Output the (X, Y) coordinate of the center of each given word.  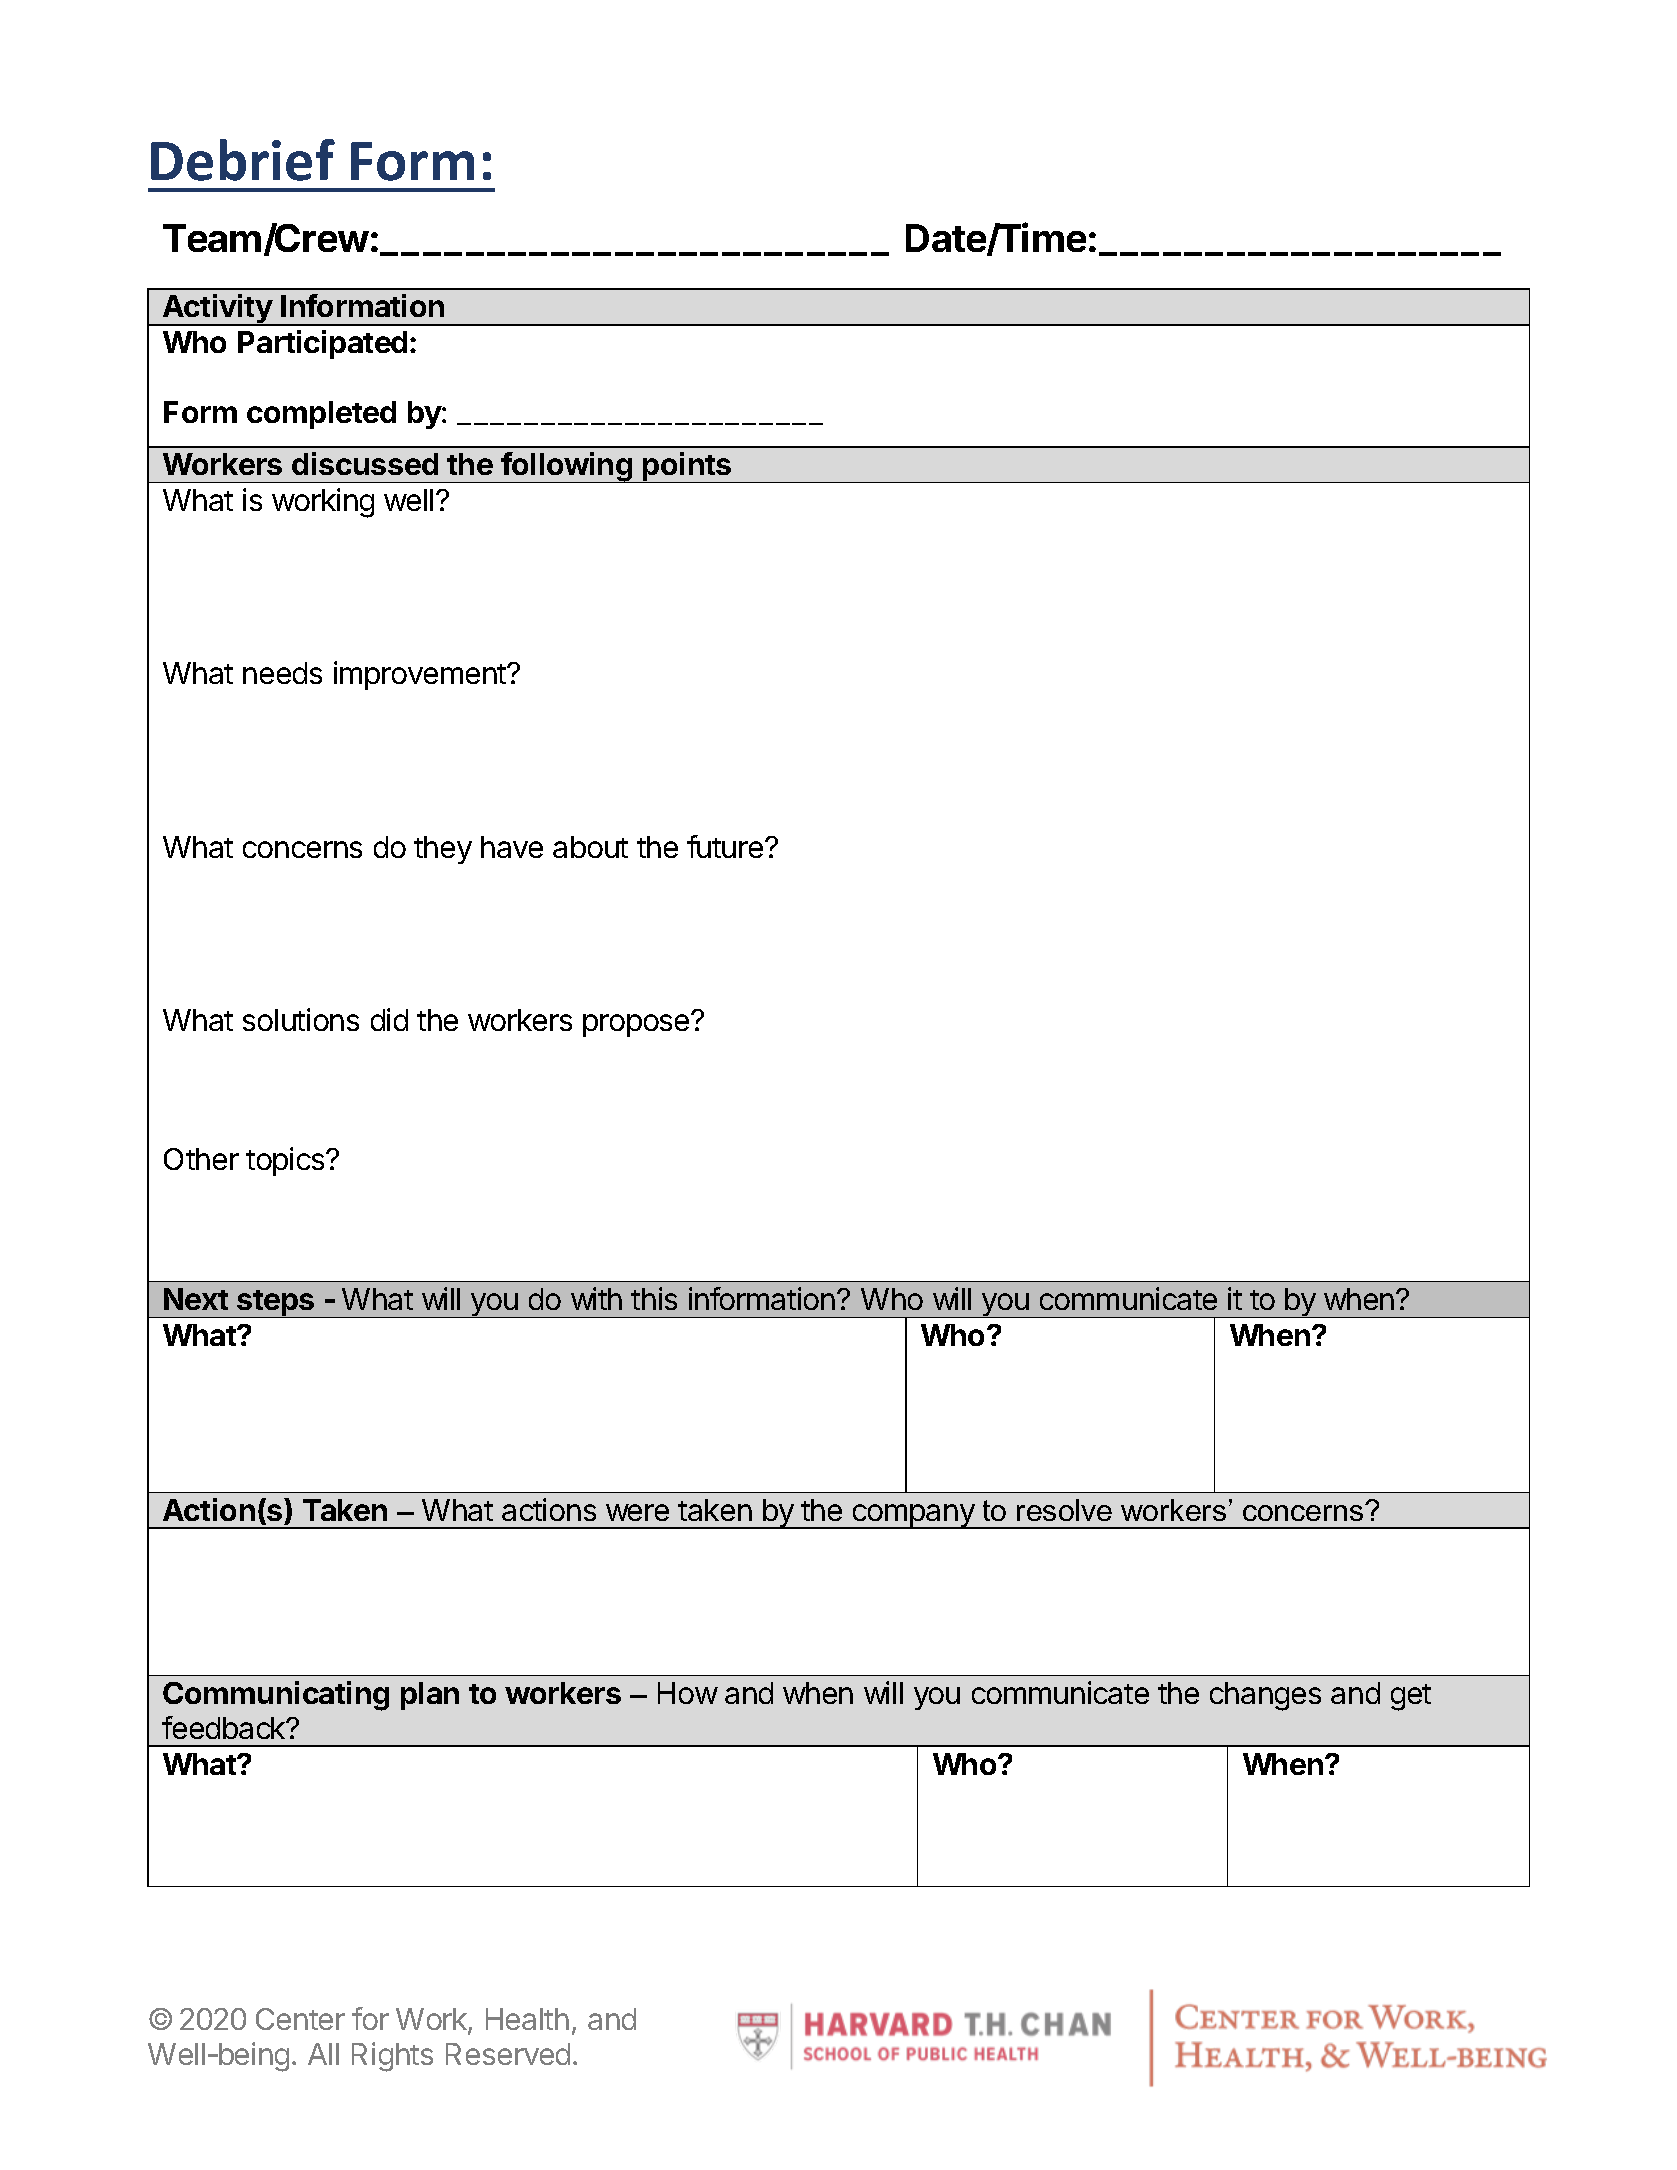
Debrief (243, 160)
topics (286, 1161)
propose (637, 1025)
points (687, 467)
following (567, 467)
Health (527, 2019)
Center (300, 2019)
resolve (1064, 1510)
